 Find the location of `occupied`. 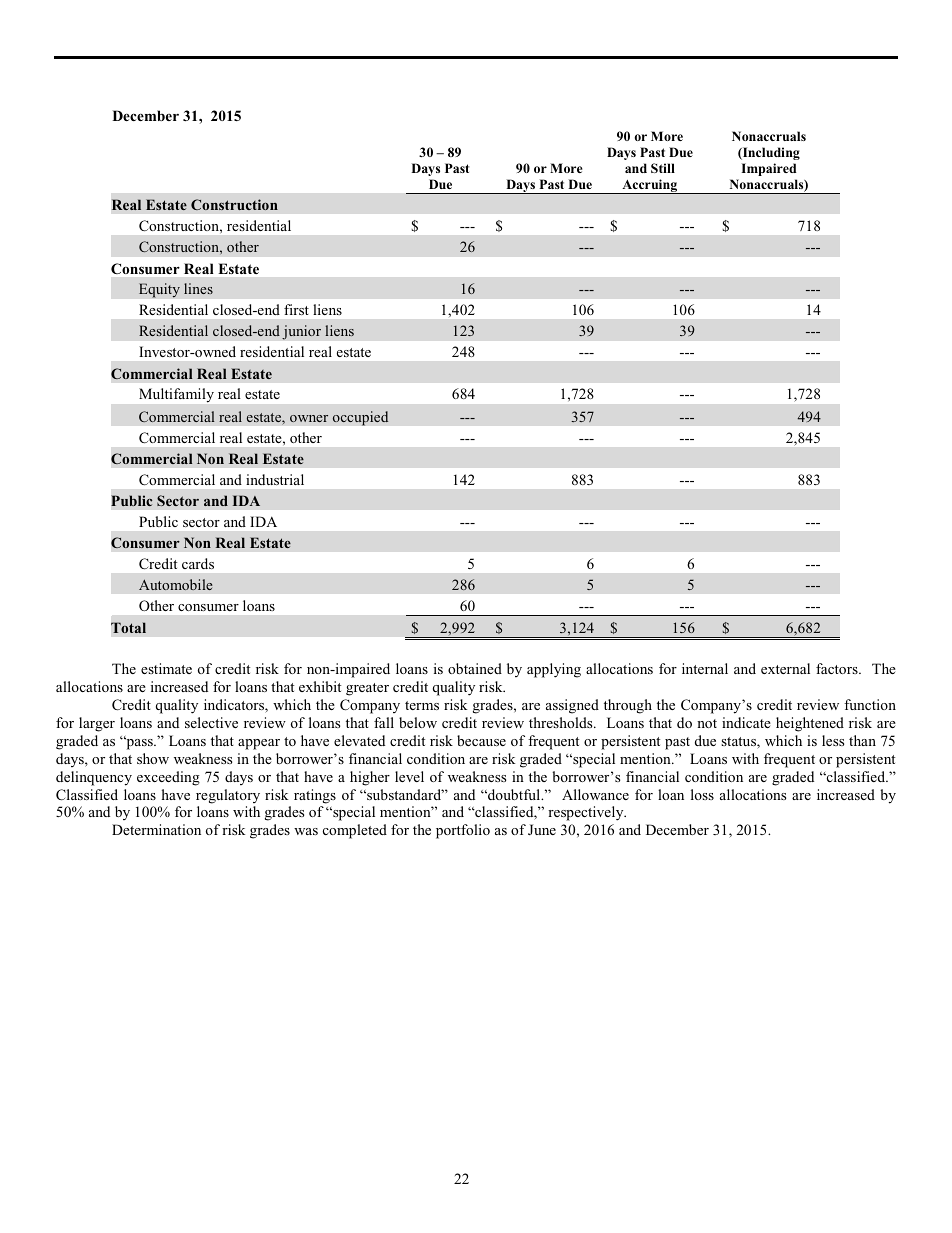

occupied is located at coordinates (360, 418).
